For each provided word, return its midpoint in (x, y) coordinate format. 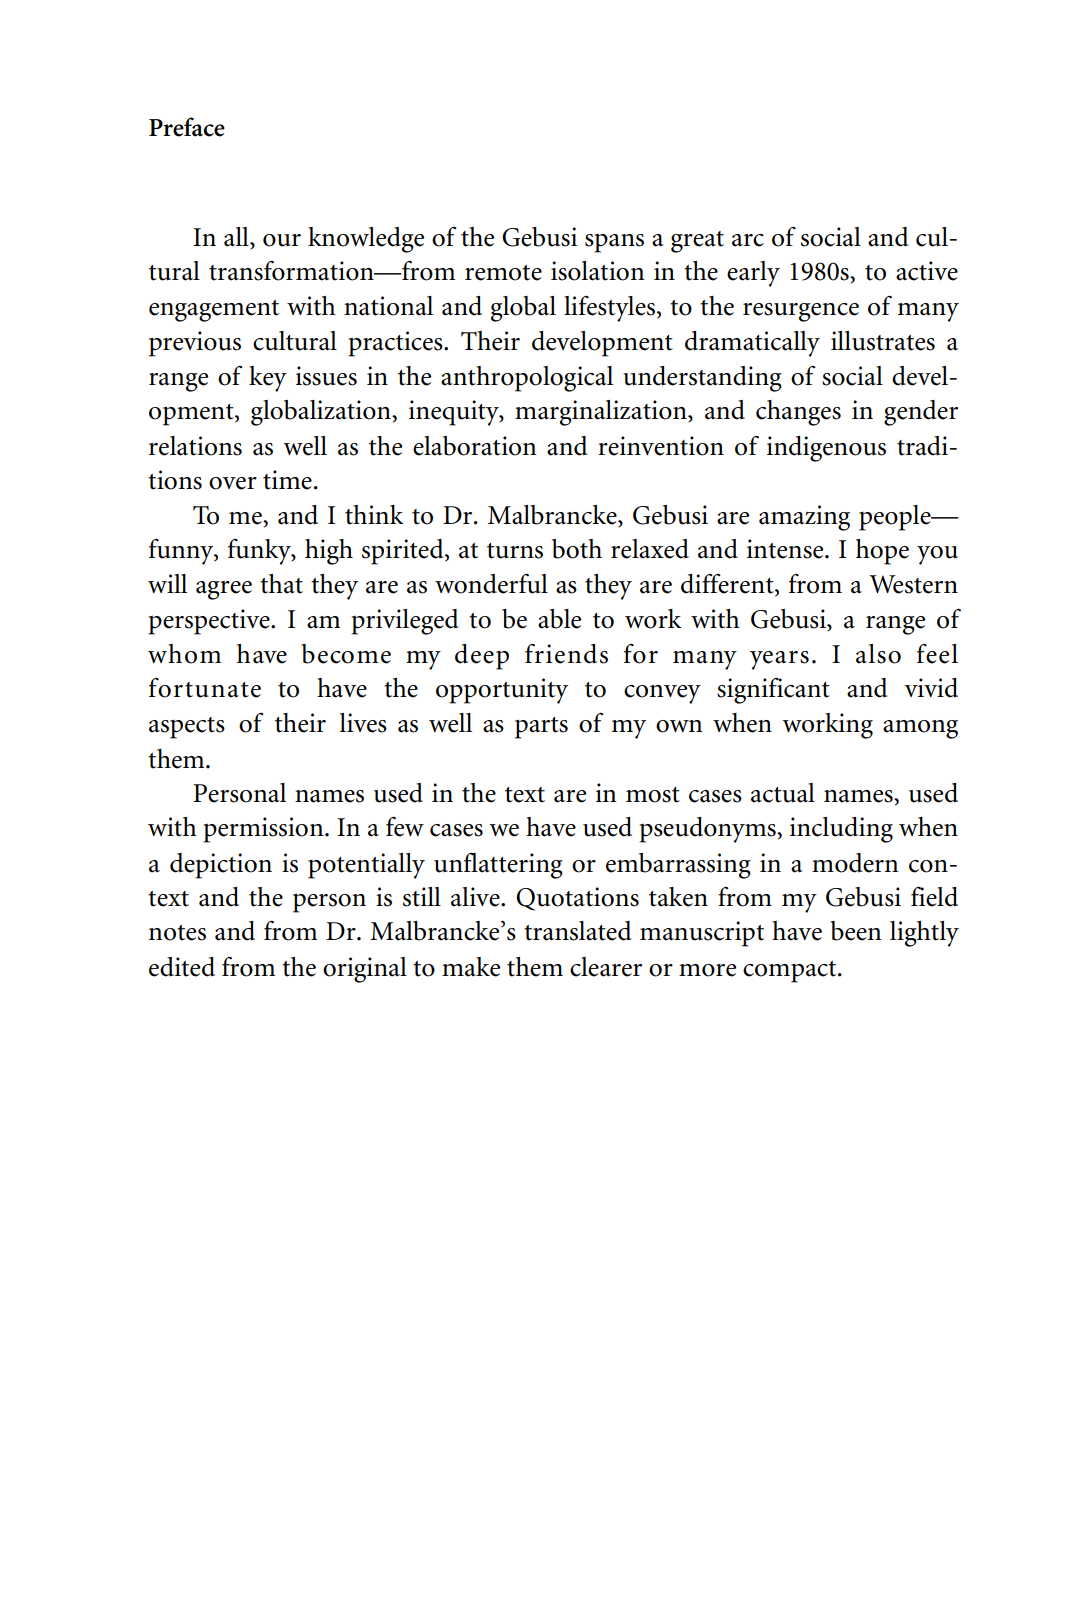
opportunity (502, 691)
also (878, 654)
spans (614, 243)
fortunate (205, 687)
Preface (187, 127)
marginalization (602, 413)
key (268, 379)
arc (748, 240)
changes (798, 413)
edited (182, 967)
